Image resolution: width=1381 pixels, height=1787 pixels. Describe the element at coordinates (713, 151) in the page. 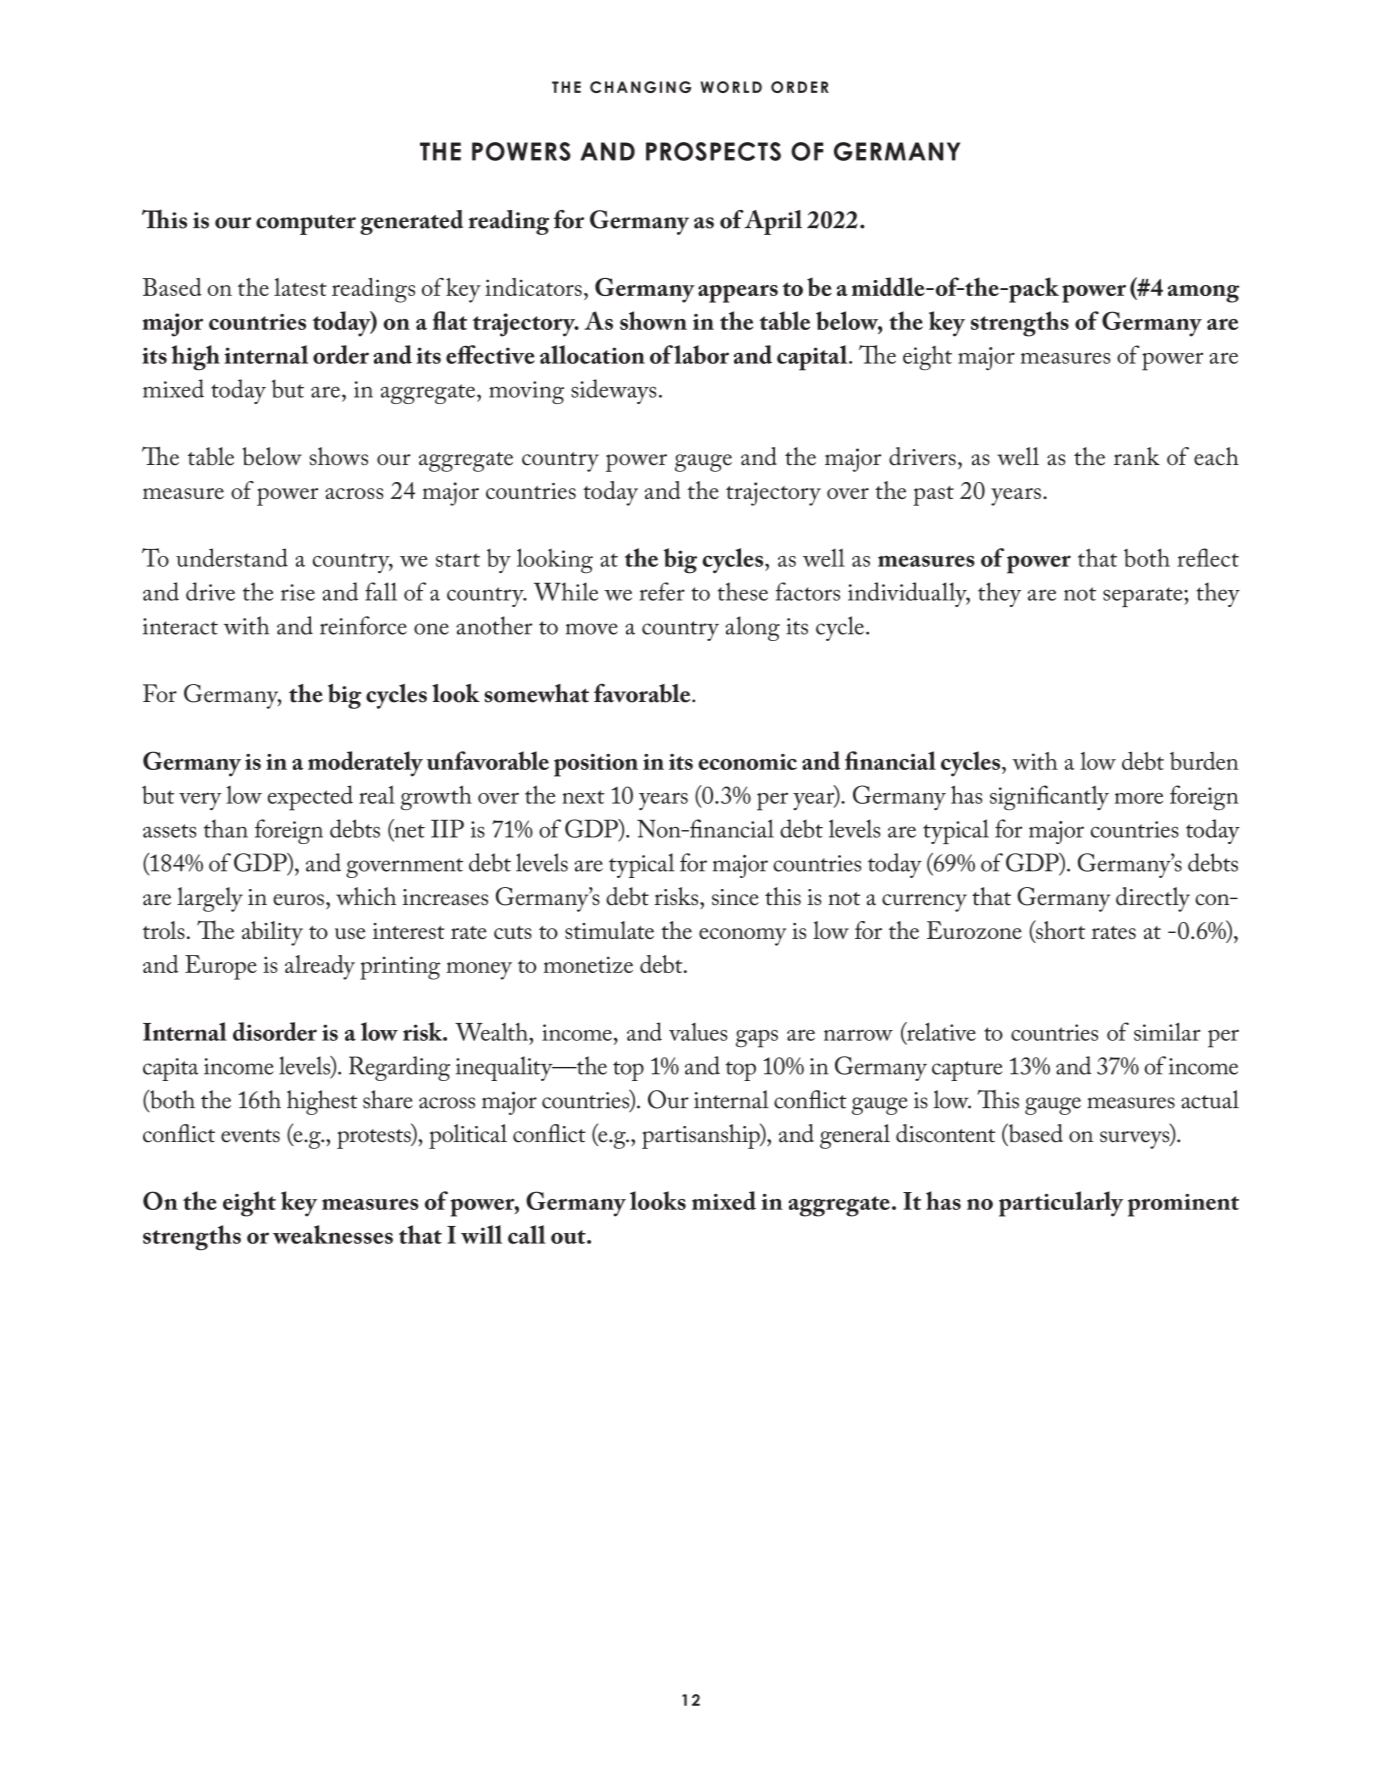

I see `PROSPECTS` at that location.
